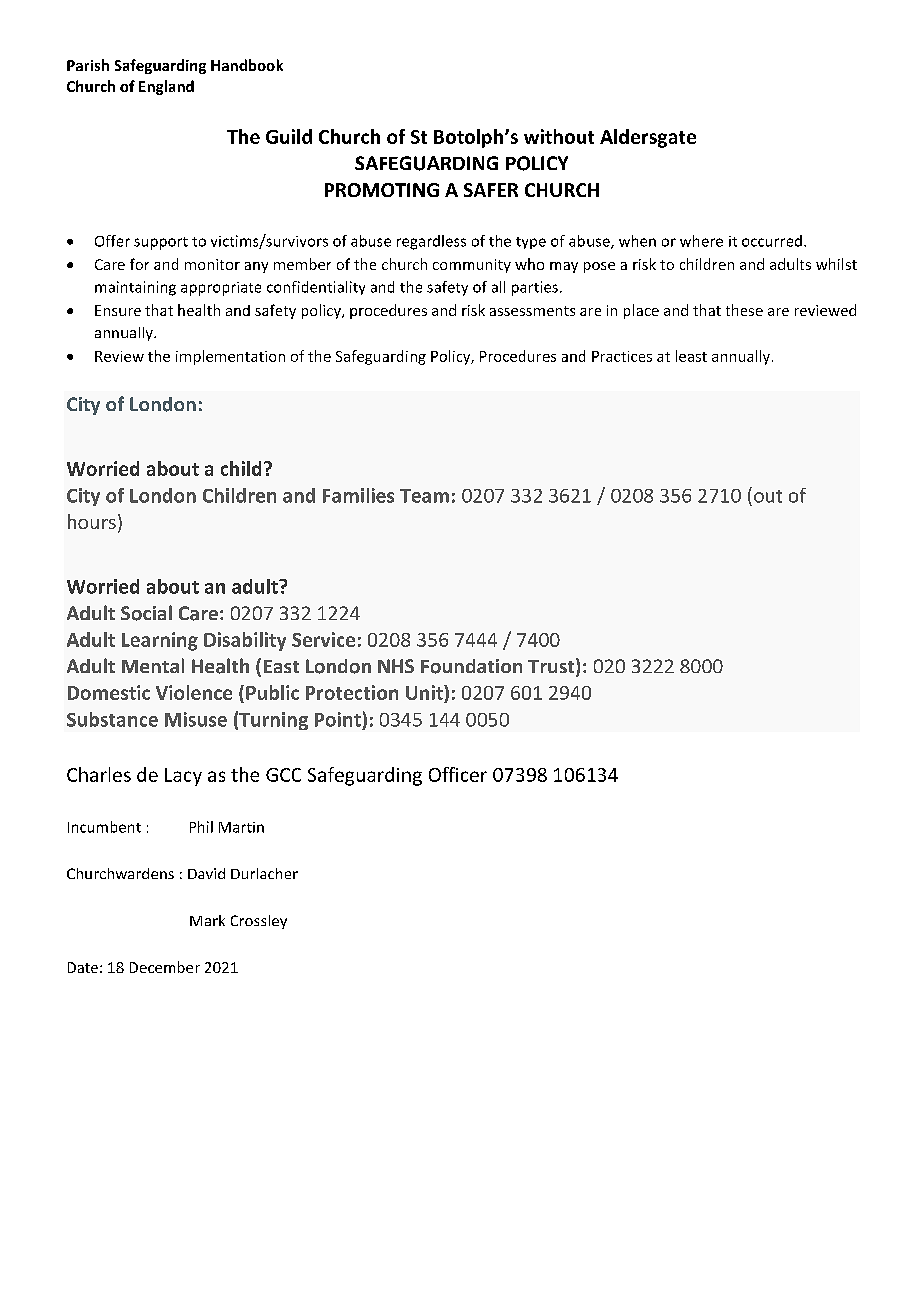 The image size is (924, 1307). What do you see at coordinates (532, 311) in the image?
I see `assessments` at bounding box center [532, 311].
